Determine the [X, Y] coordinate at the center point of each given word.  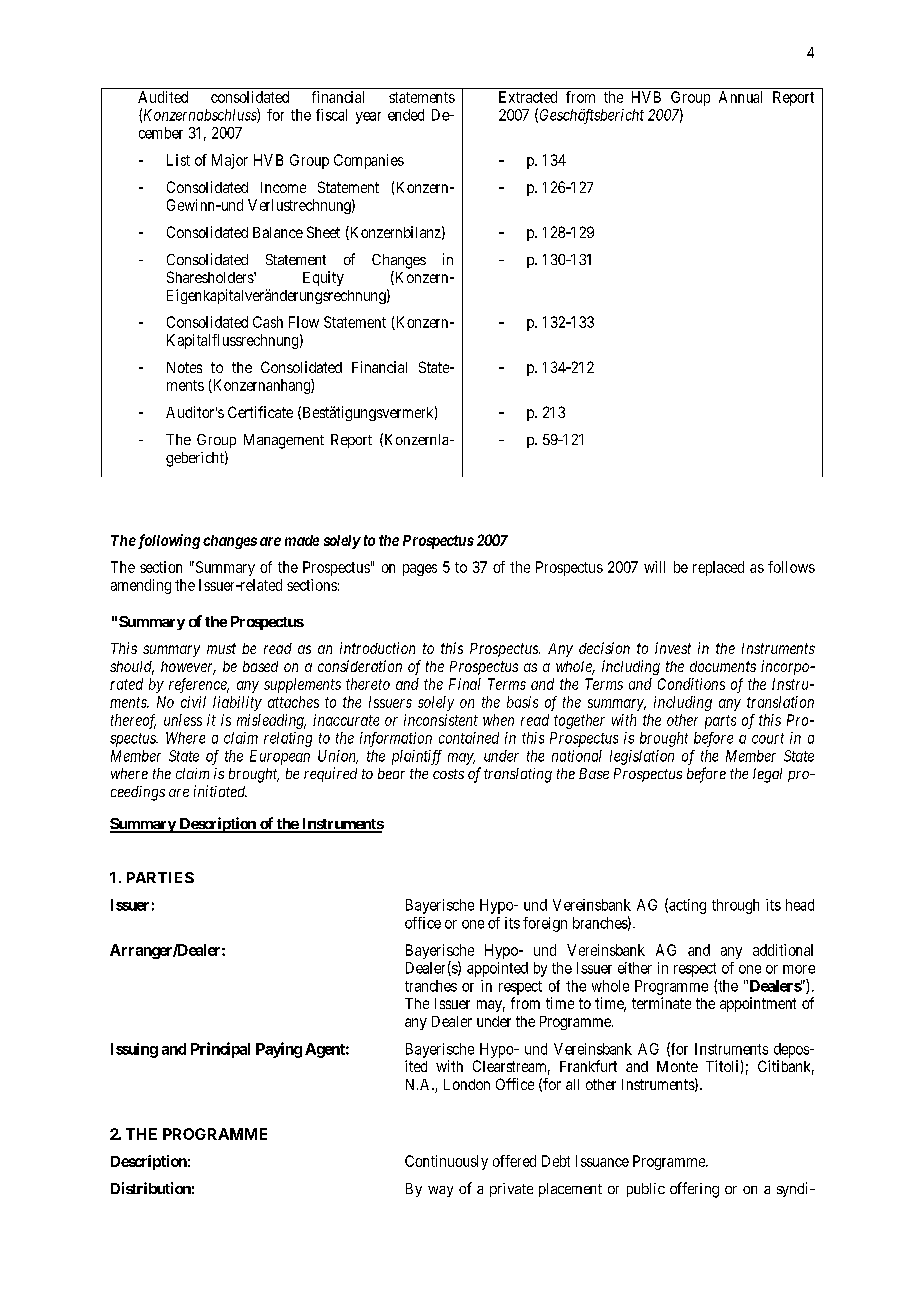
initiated [220, 791]
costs [448, 774]
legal [767, 775]
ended [406, 115]
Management [284, 441]
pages [420, 570]
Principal [220, 1050]
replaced [718, 568]
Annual [740, 97]
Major [230, 161]
